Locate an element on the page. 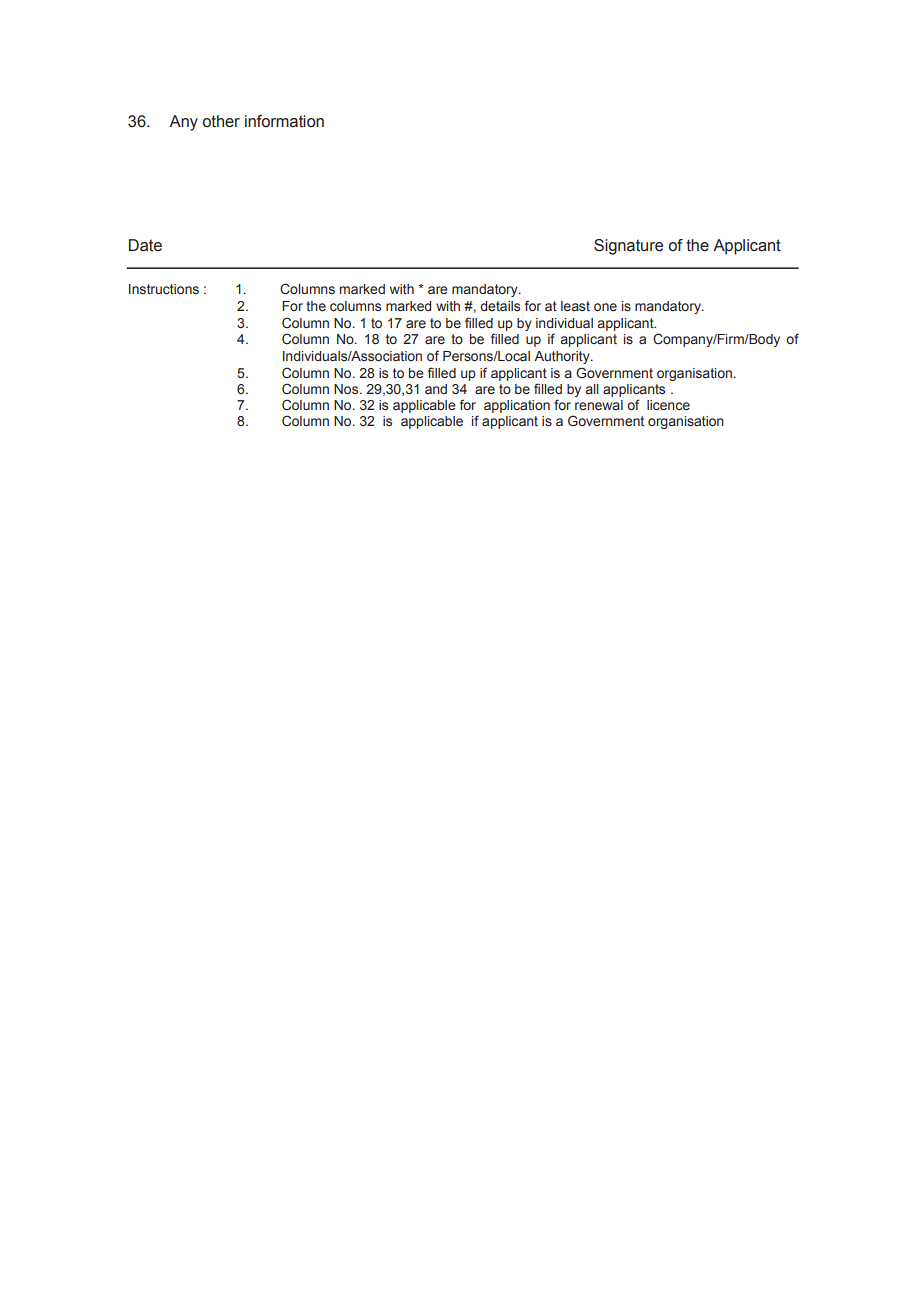  one is located at coordinates (605, 307).
